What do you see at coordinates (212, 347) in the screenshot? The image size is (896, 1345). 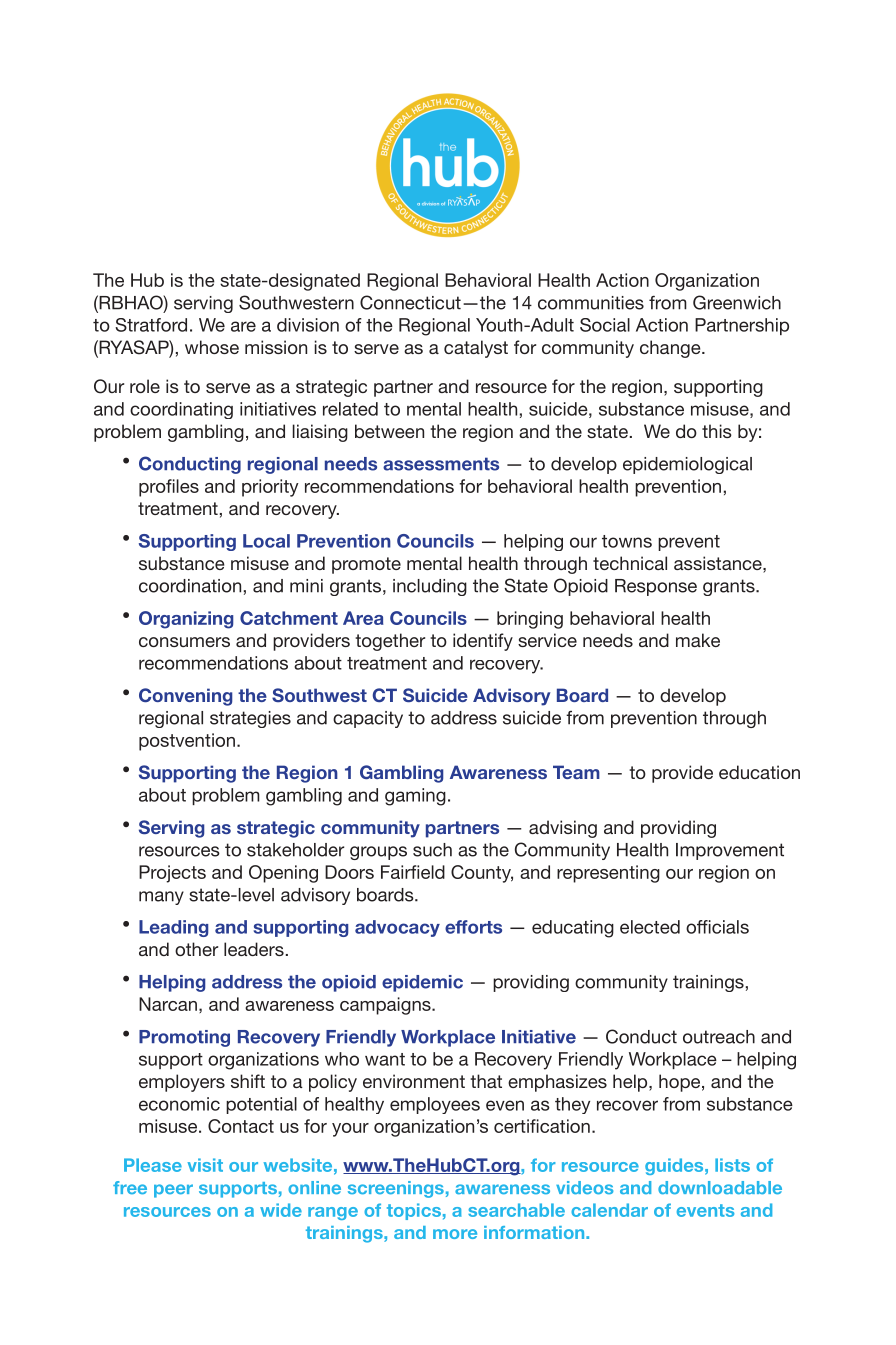 I see `whose` at bounding box center [212, 347].
